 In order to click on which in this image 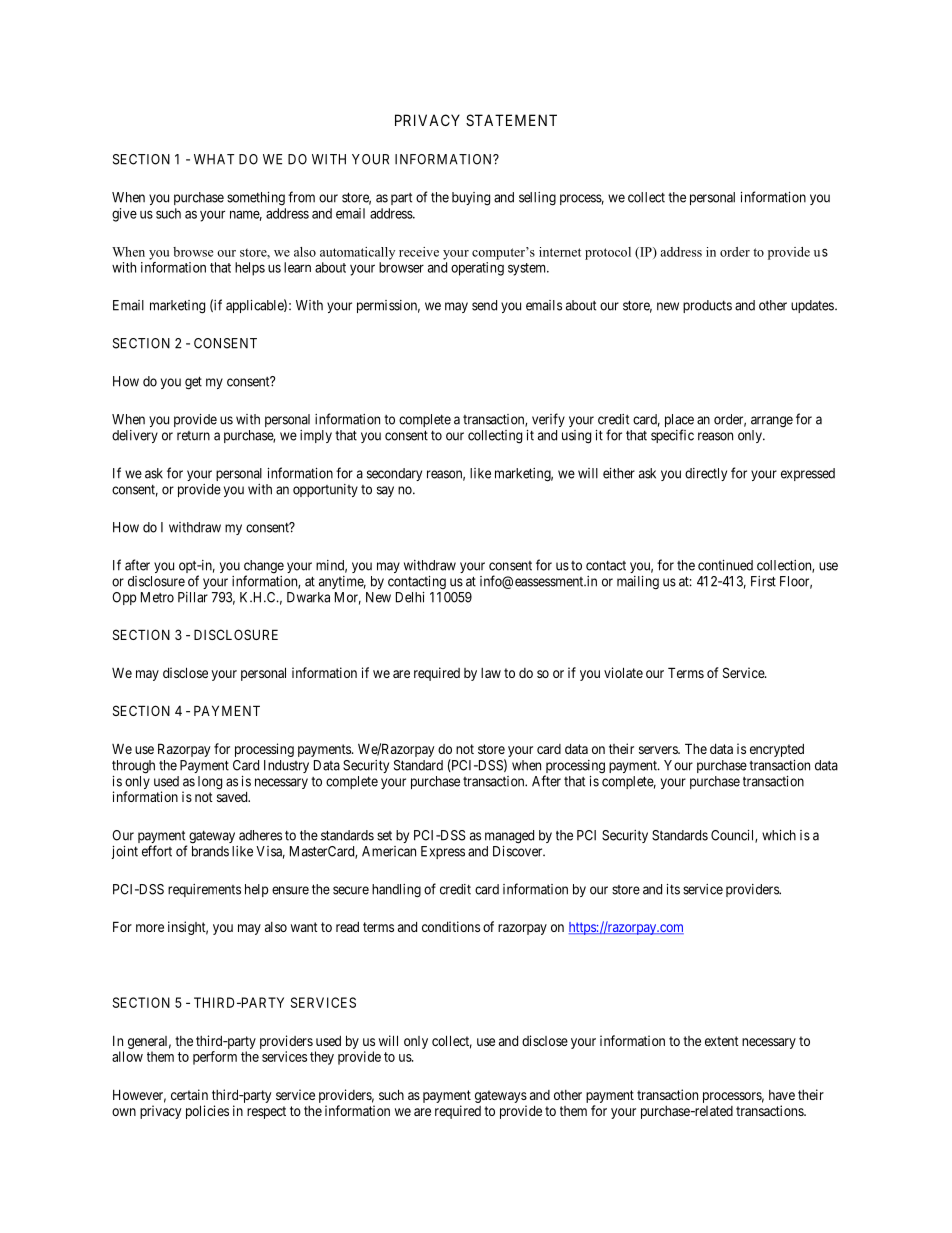, I will do `click(779, 835)`.
